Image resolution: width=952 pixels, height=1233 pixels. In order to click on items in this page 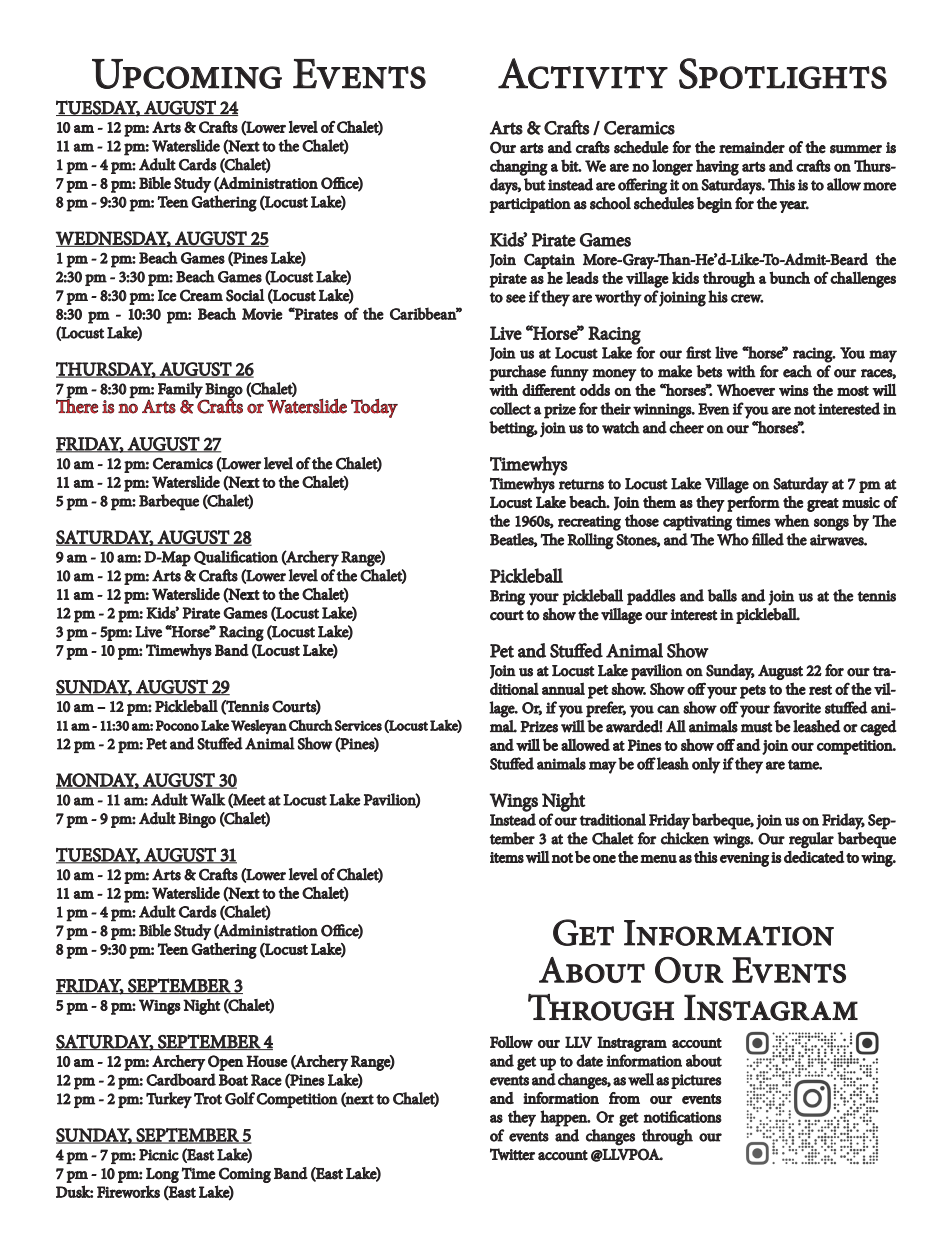, I will do `click(507, 857)`.
